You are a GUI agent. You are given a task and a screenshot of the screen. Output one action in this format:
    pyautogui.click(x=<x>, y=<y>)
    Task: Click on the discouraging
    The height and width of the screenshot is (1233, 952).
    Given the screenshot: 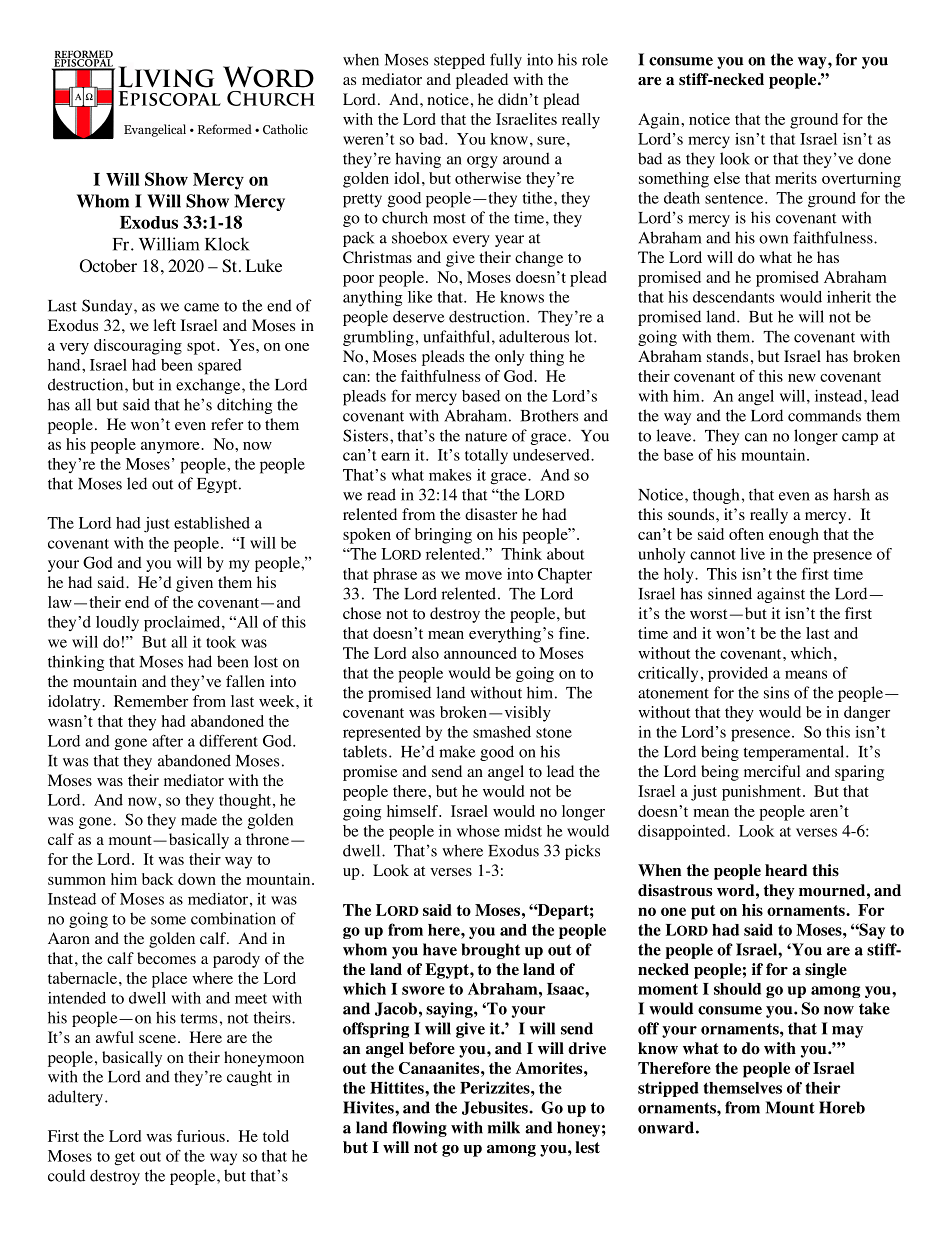 What is the action you would take?
    pyautogui.click(x=138, y=347)
